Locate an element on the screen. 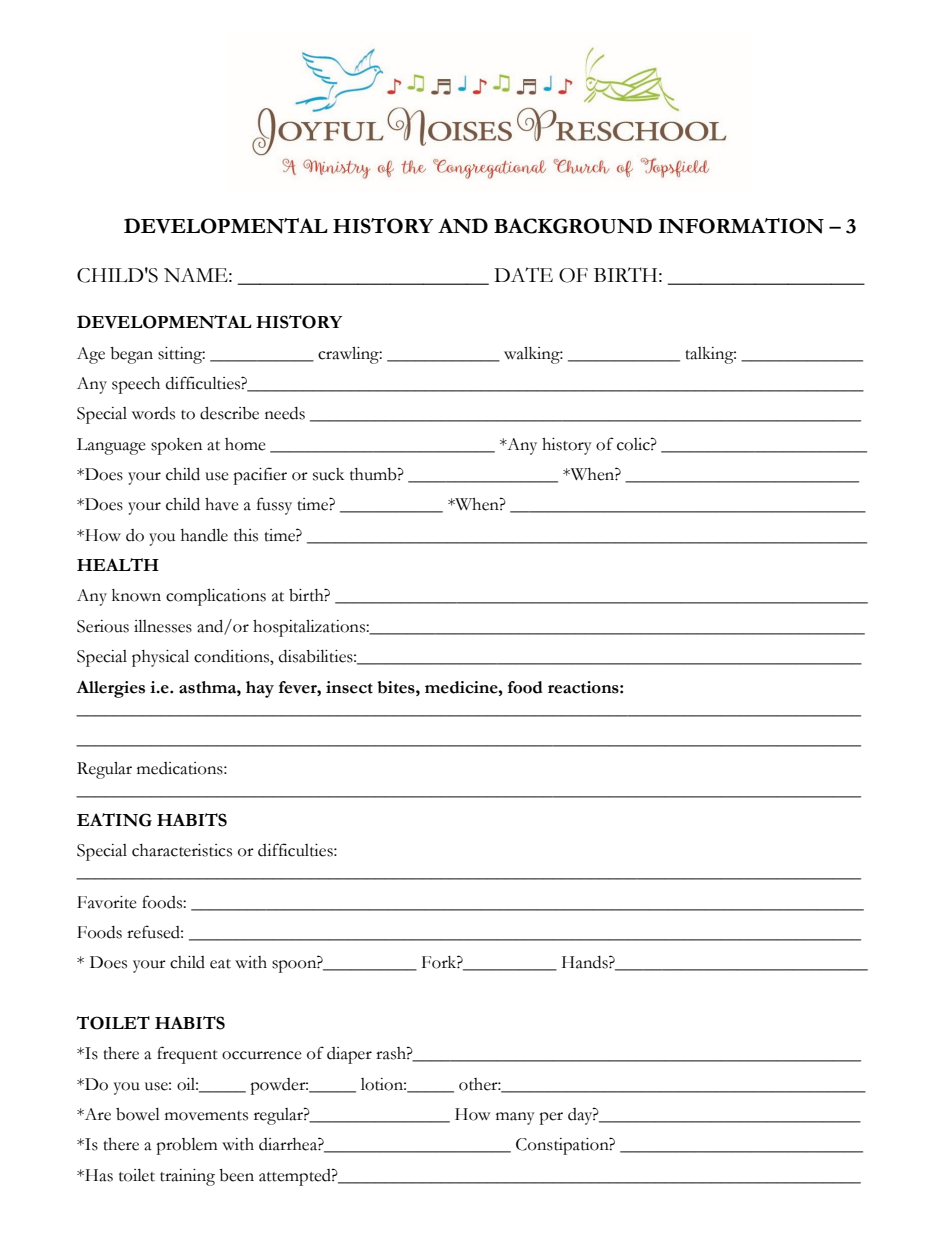 The width and height of the screenshot is (952, 1233). began is located at coordinates (131, 355).
